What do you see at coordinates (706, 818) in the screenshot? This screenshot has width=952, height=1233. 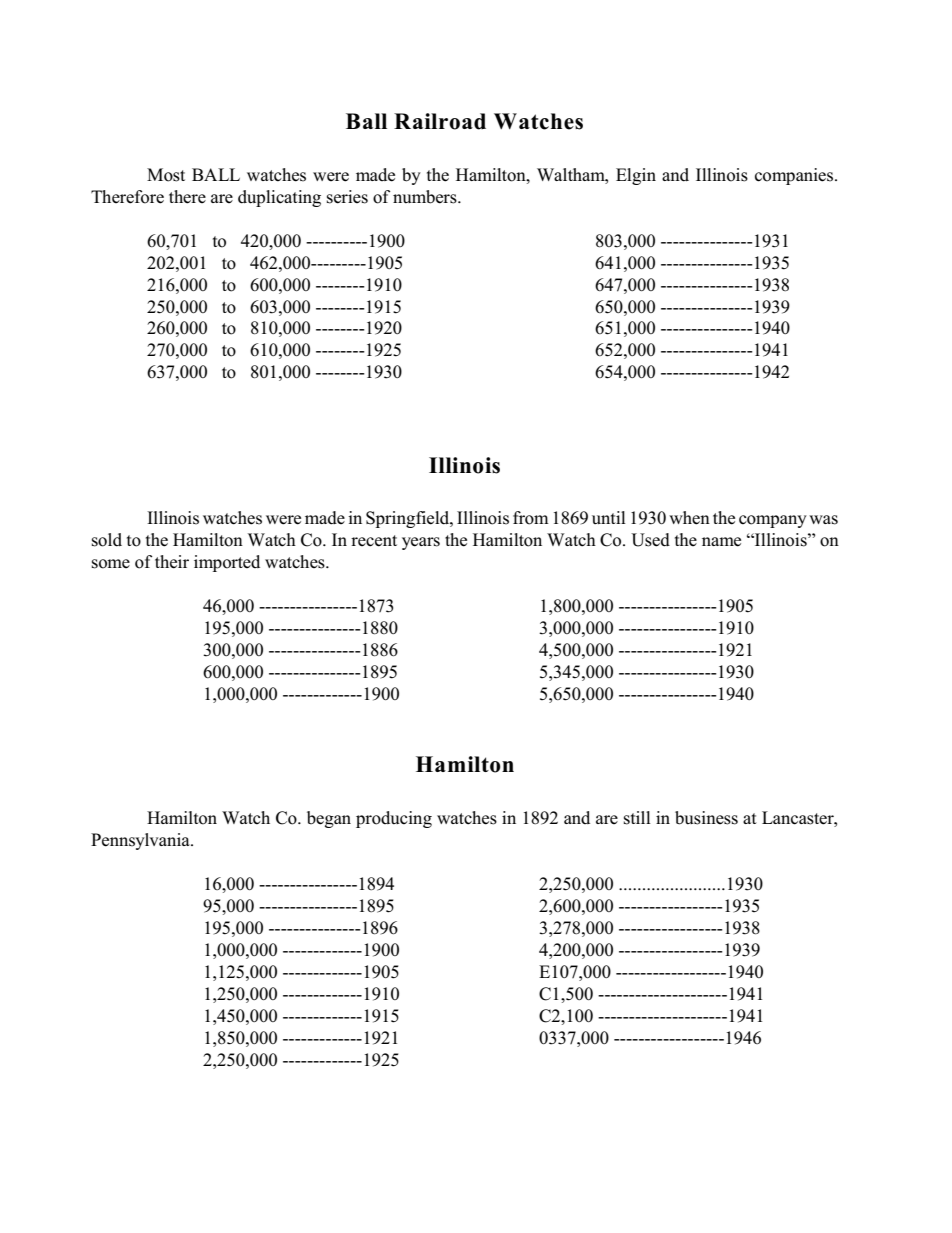 I see `business` at bounding box center [706, 818].
